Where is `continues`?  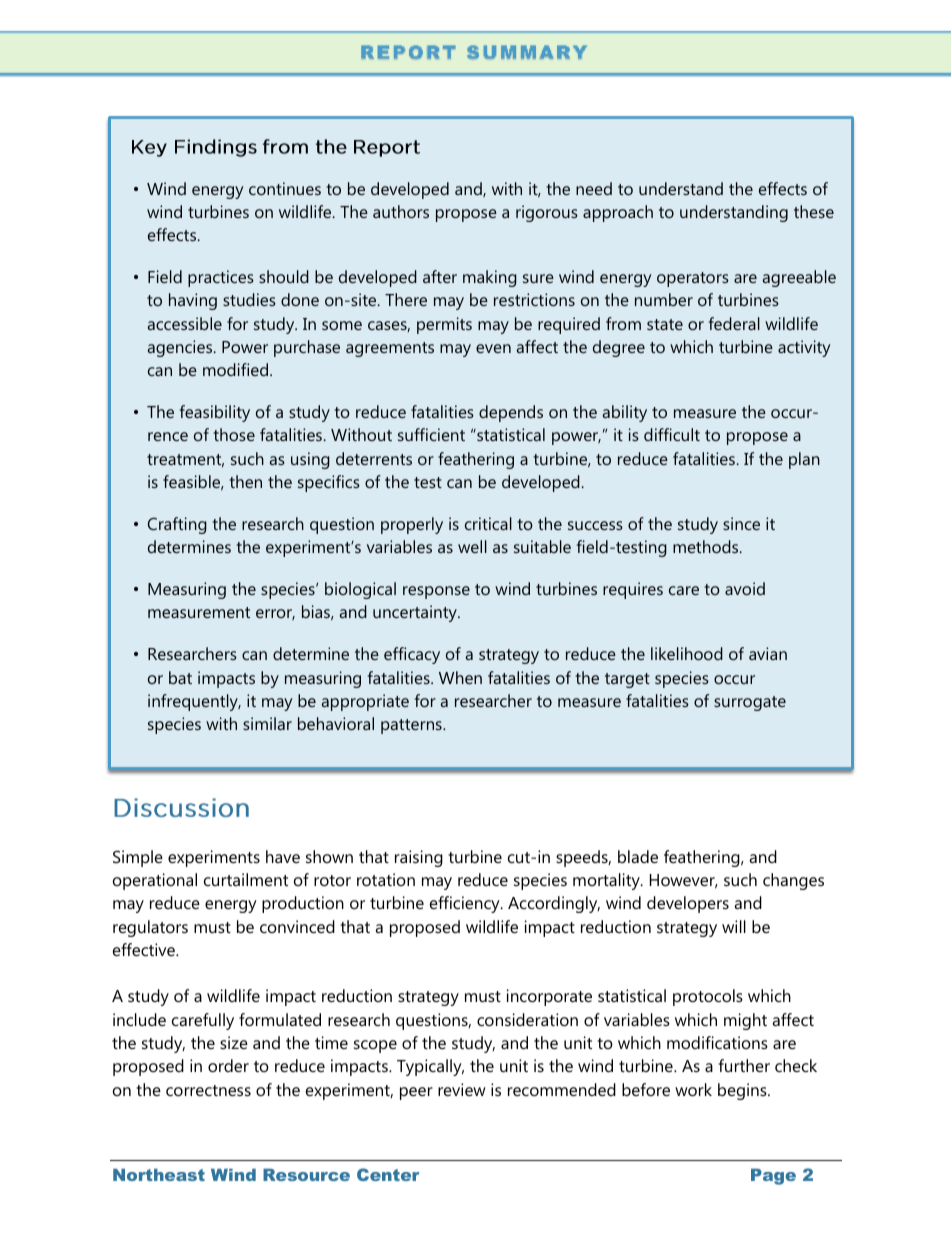
continues is located at coordinates (285, 188).
